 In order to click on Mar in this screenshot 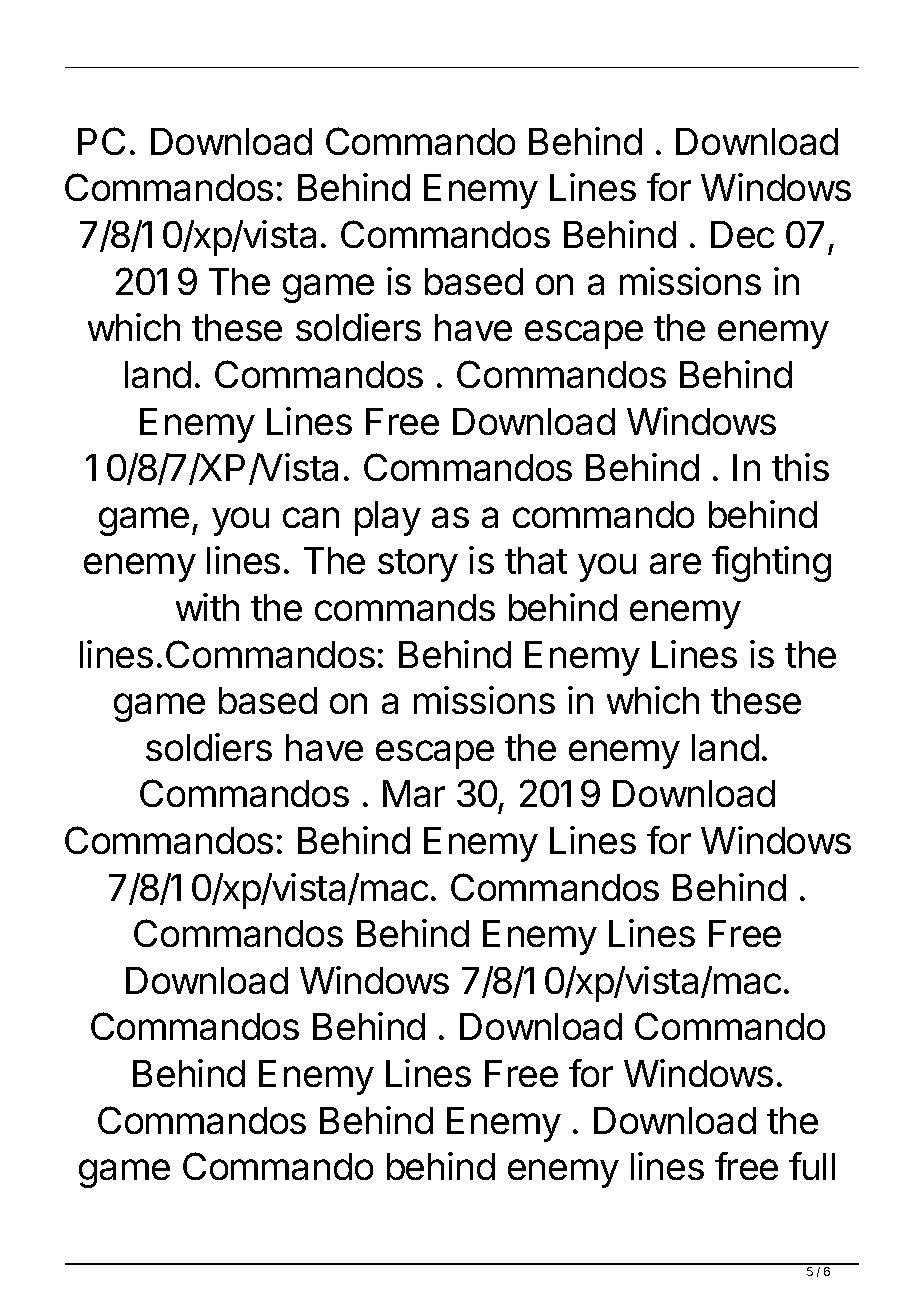, I will do `click(414, 793)`.
